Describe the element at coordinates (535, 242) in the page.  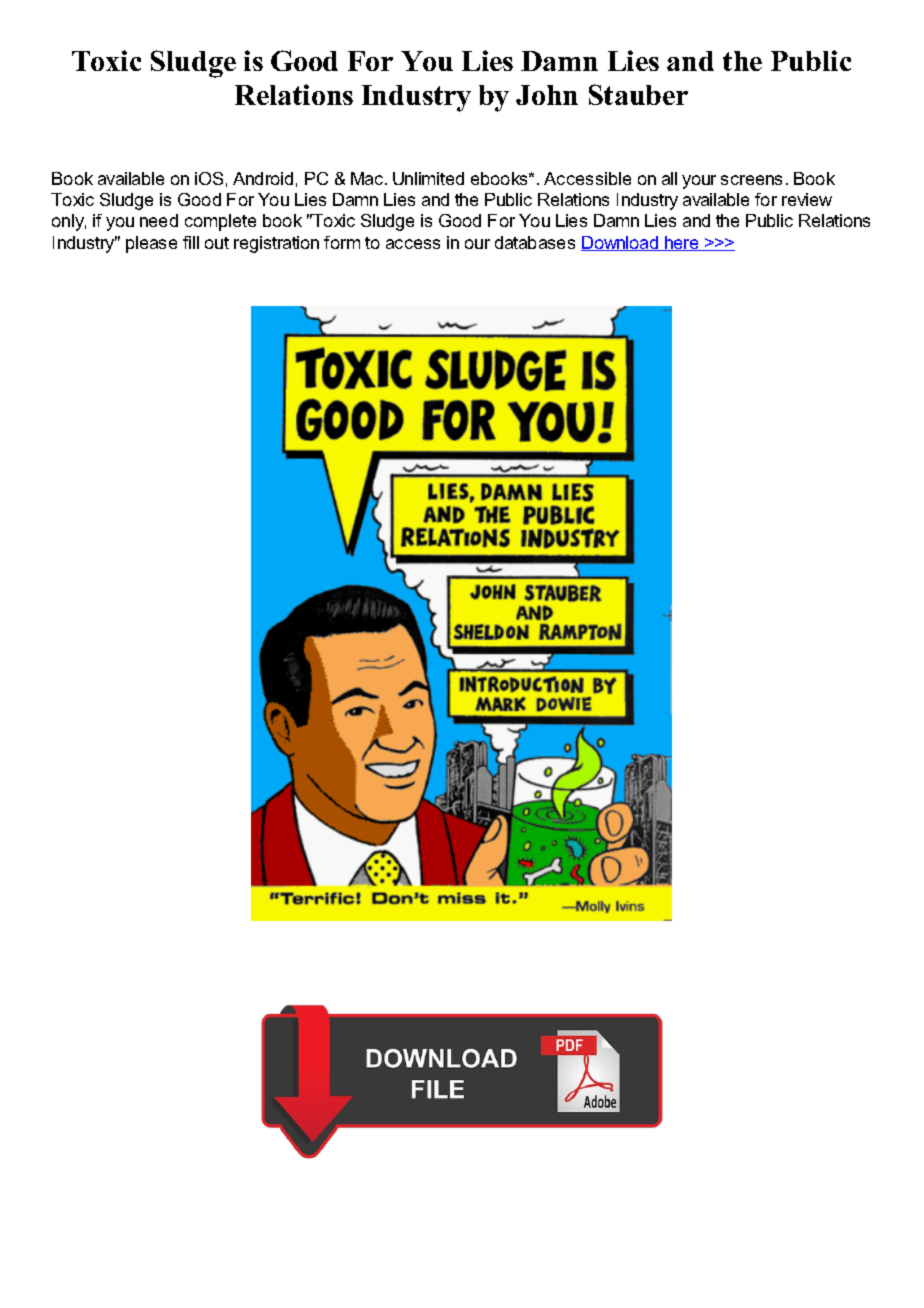
I see `databases` at that location.
